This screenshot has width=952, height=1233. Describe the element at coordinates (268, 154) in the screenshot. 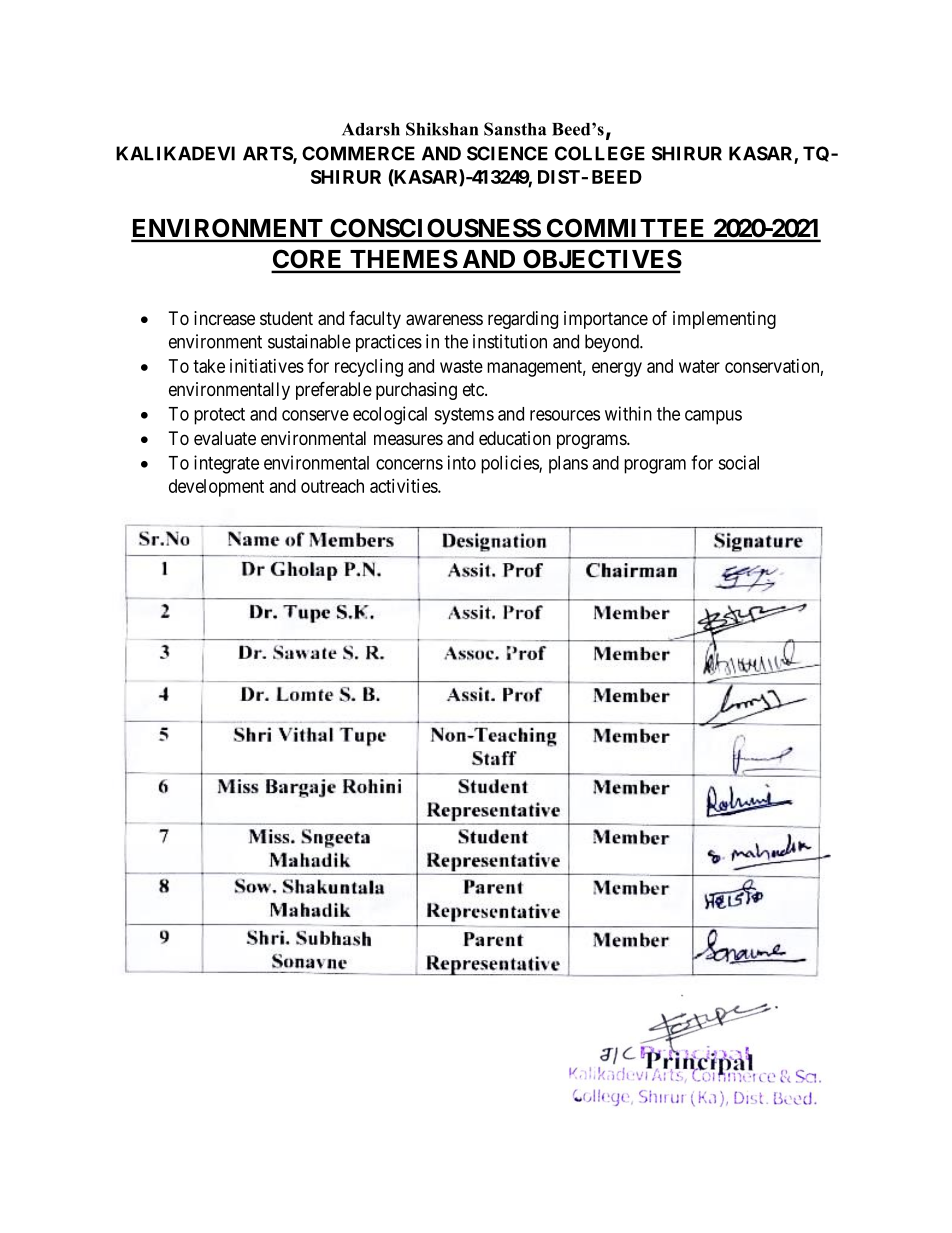

I see `ARTS` at that location.
